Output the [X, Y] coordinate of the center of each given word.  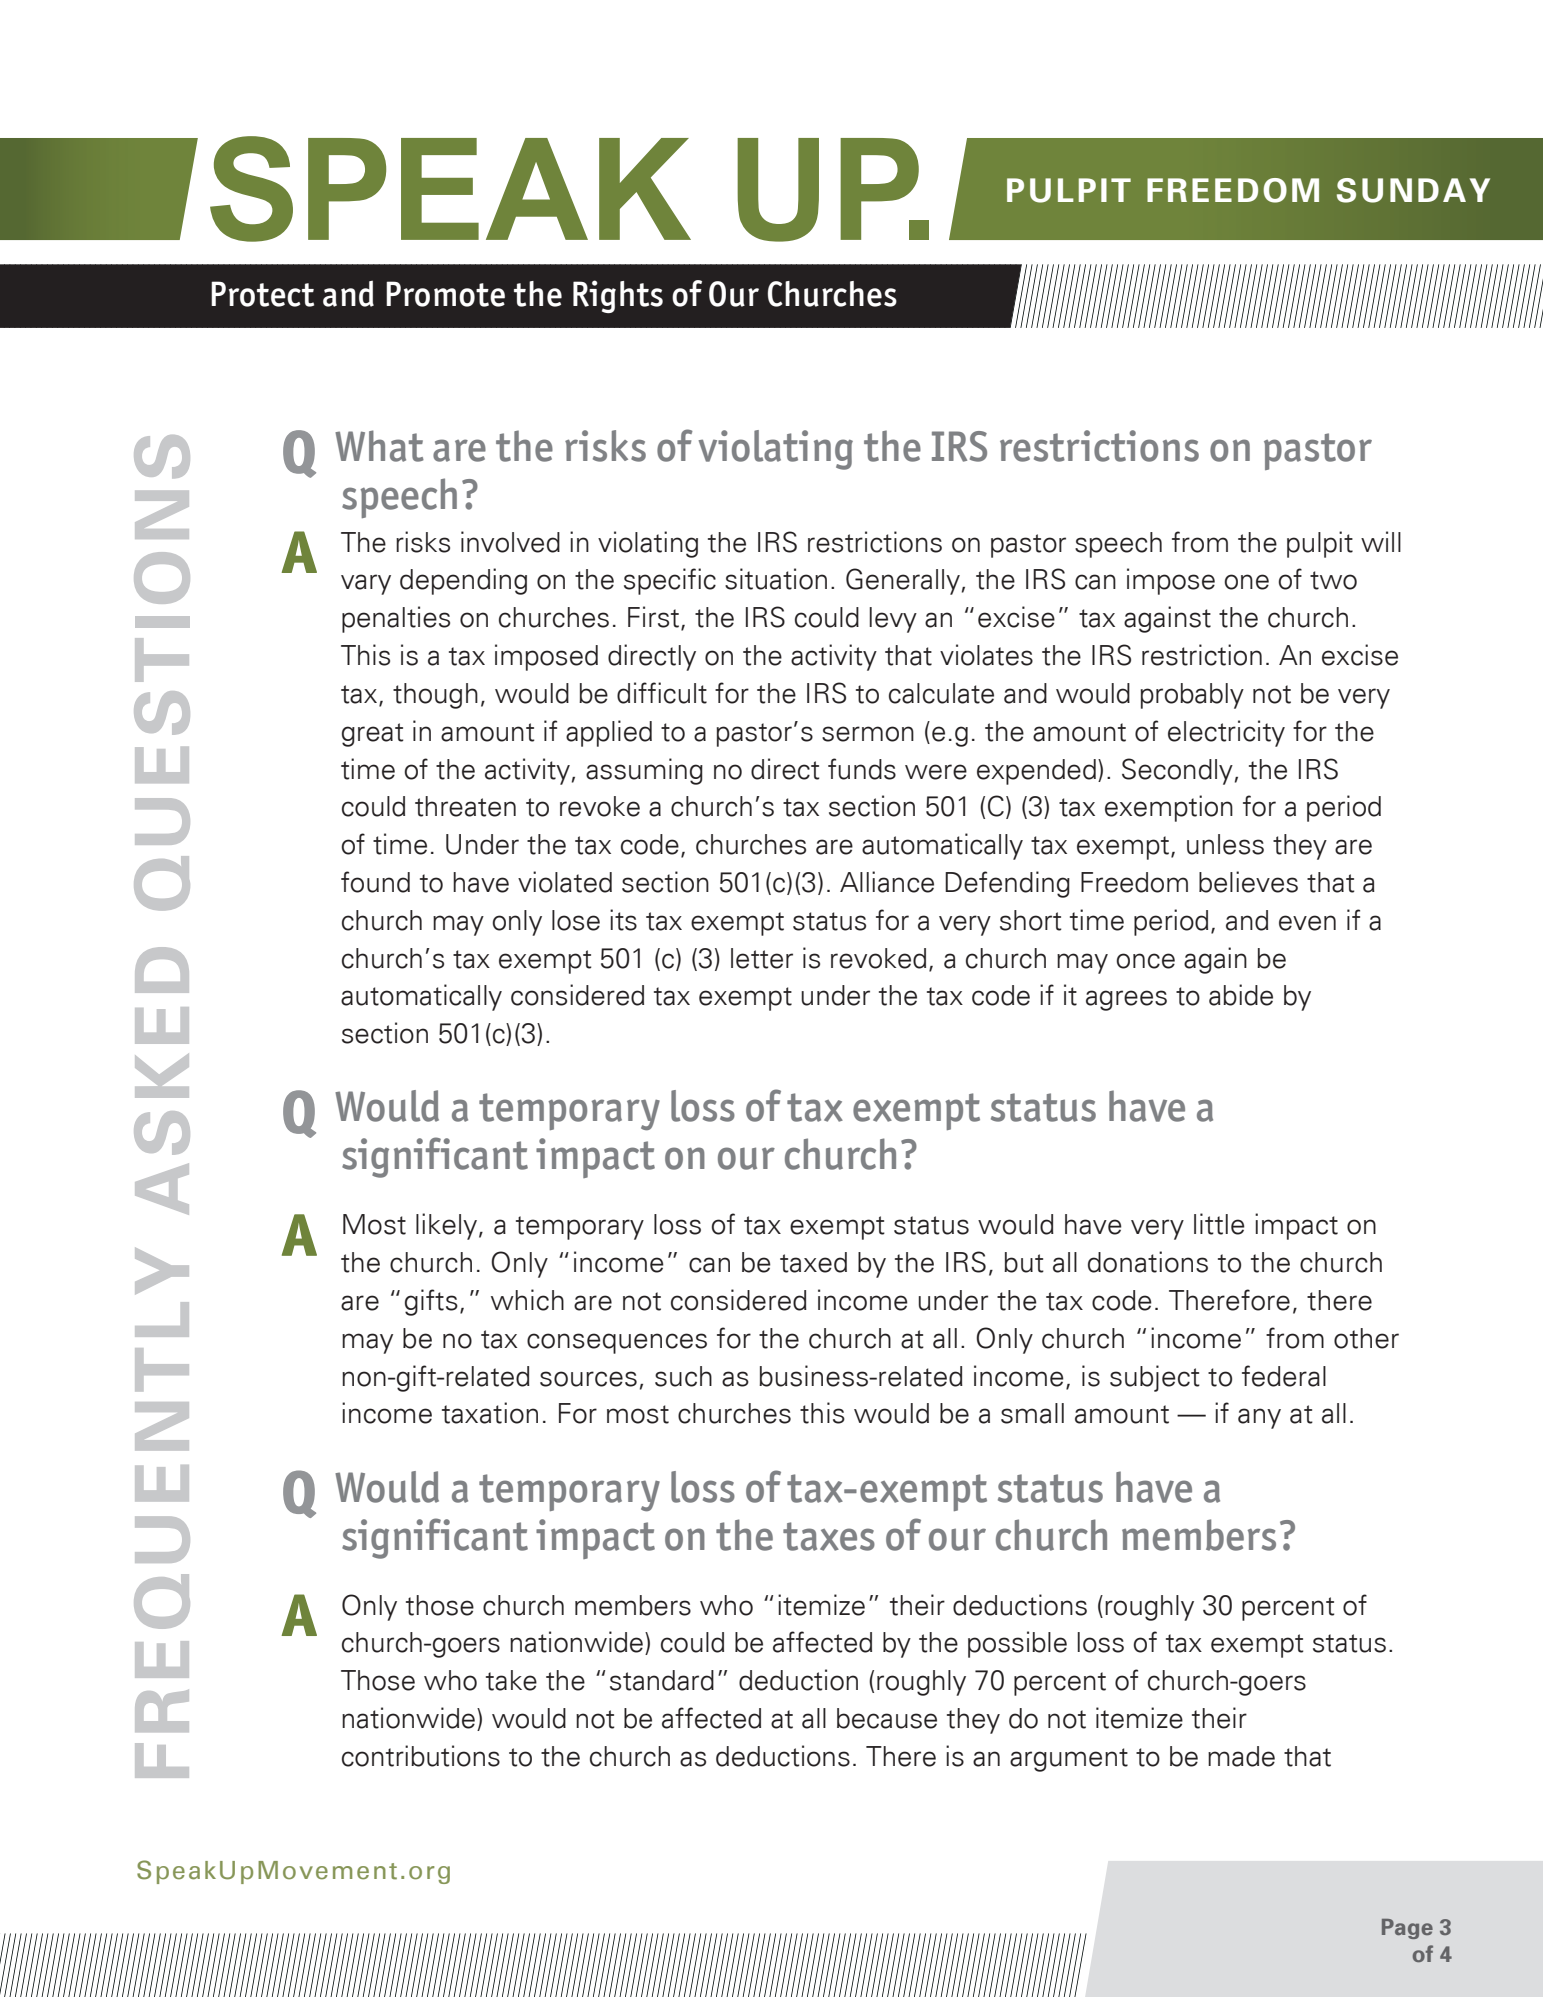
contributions [421, 1756]
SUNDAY [1413, 190]
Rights [618, 296]
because [887, 1718]
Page [1407, 1929]
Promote [445, 294]
